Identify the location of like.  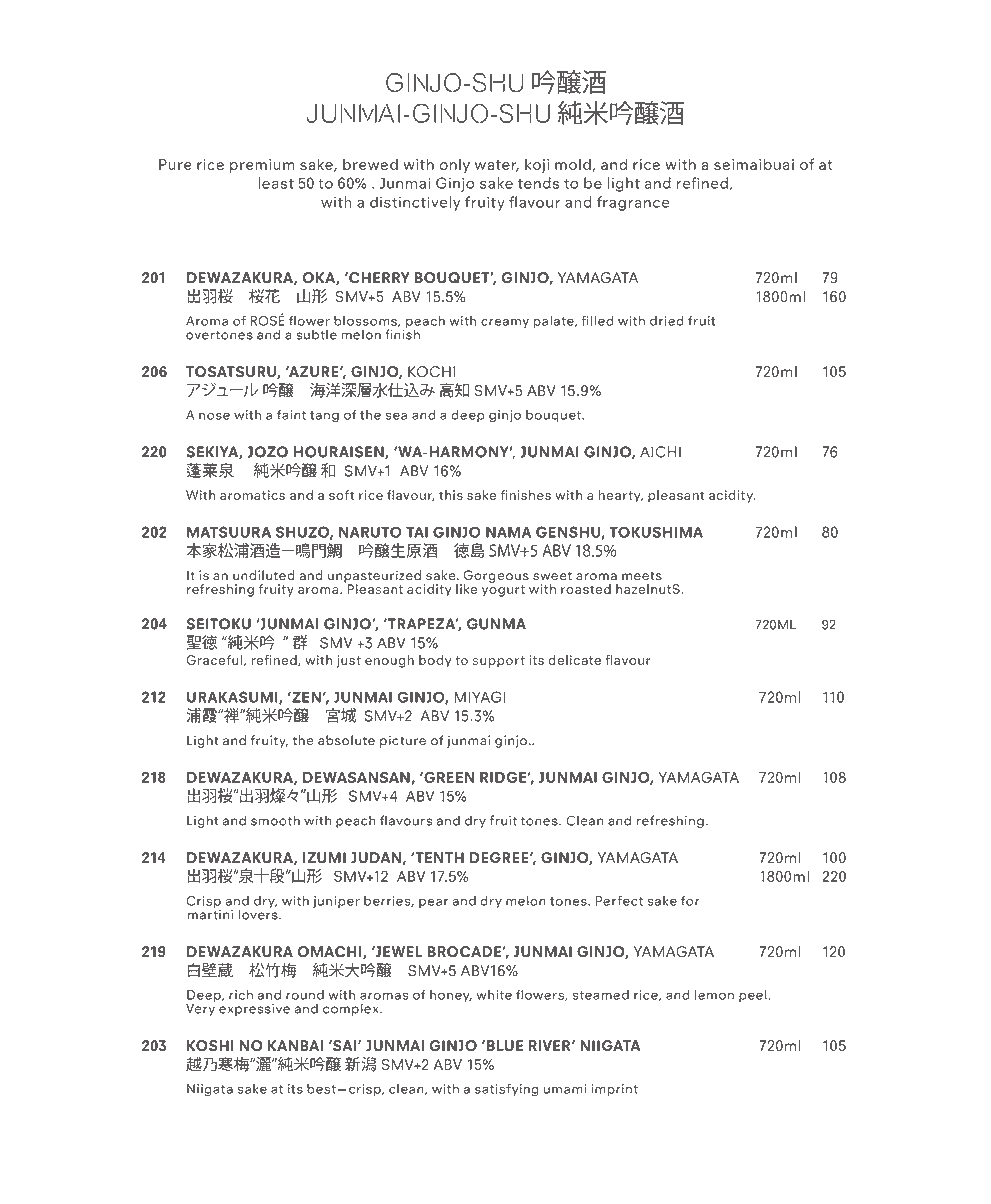
(466, 589).
